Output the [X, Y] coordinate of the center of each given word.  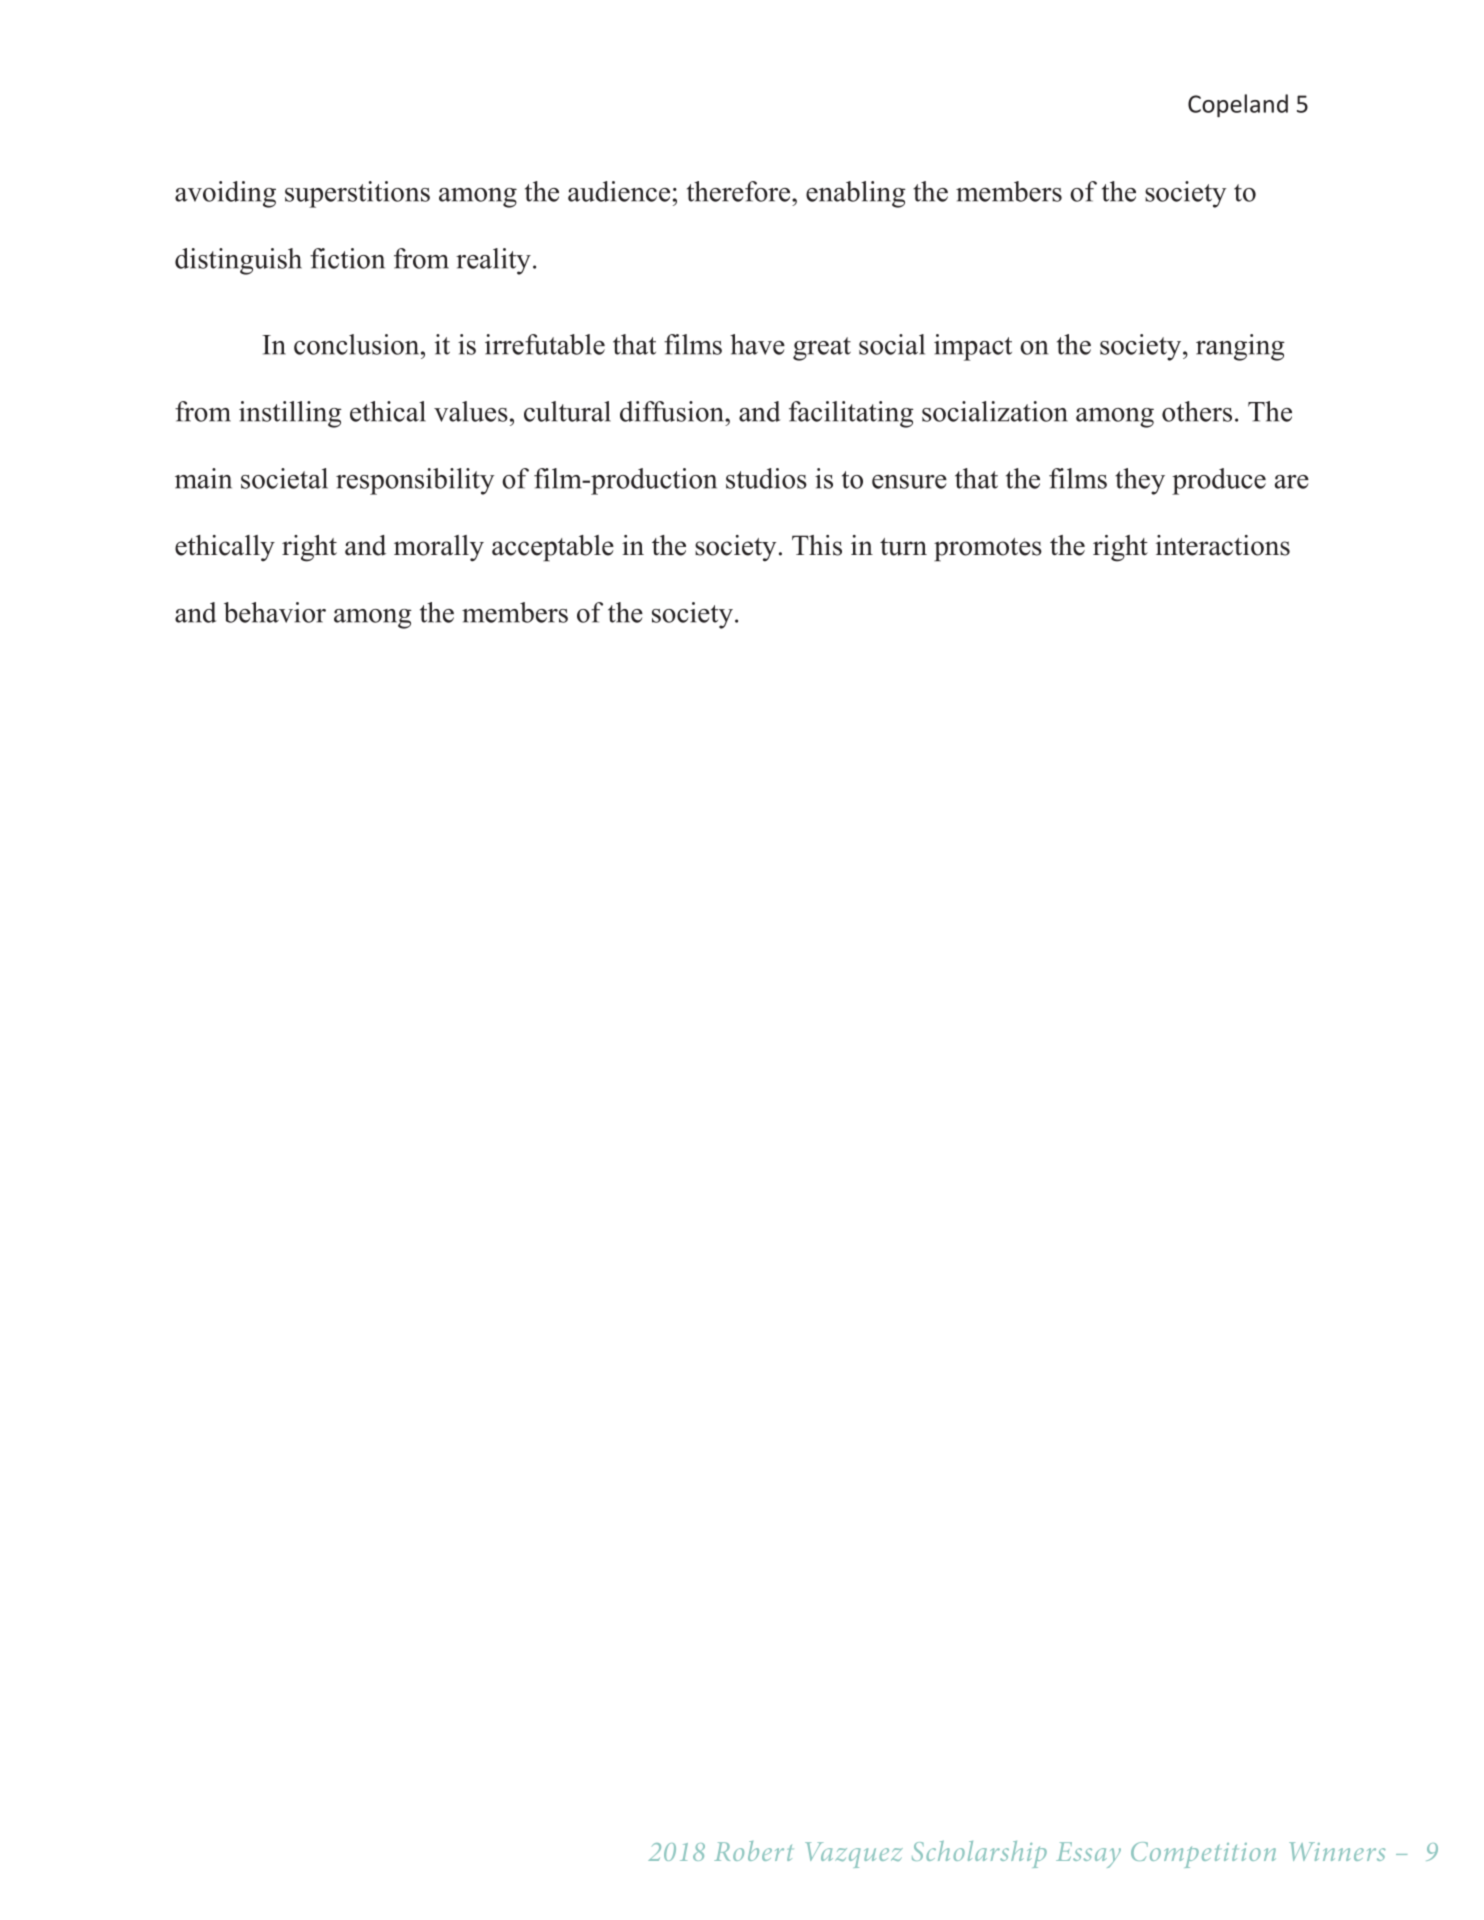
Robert [753, 1851]
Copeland [1238, 106]
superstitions [357, 194]
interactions [1223, 545]
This [817, 545]
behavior [275, 612]
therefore [740, 191]
